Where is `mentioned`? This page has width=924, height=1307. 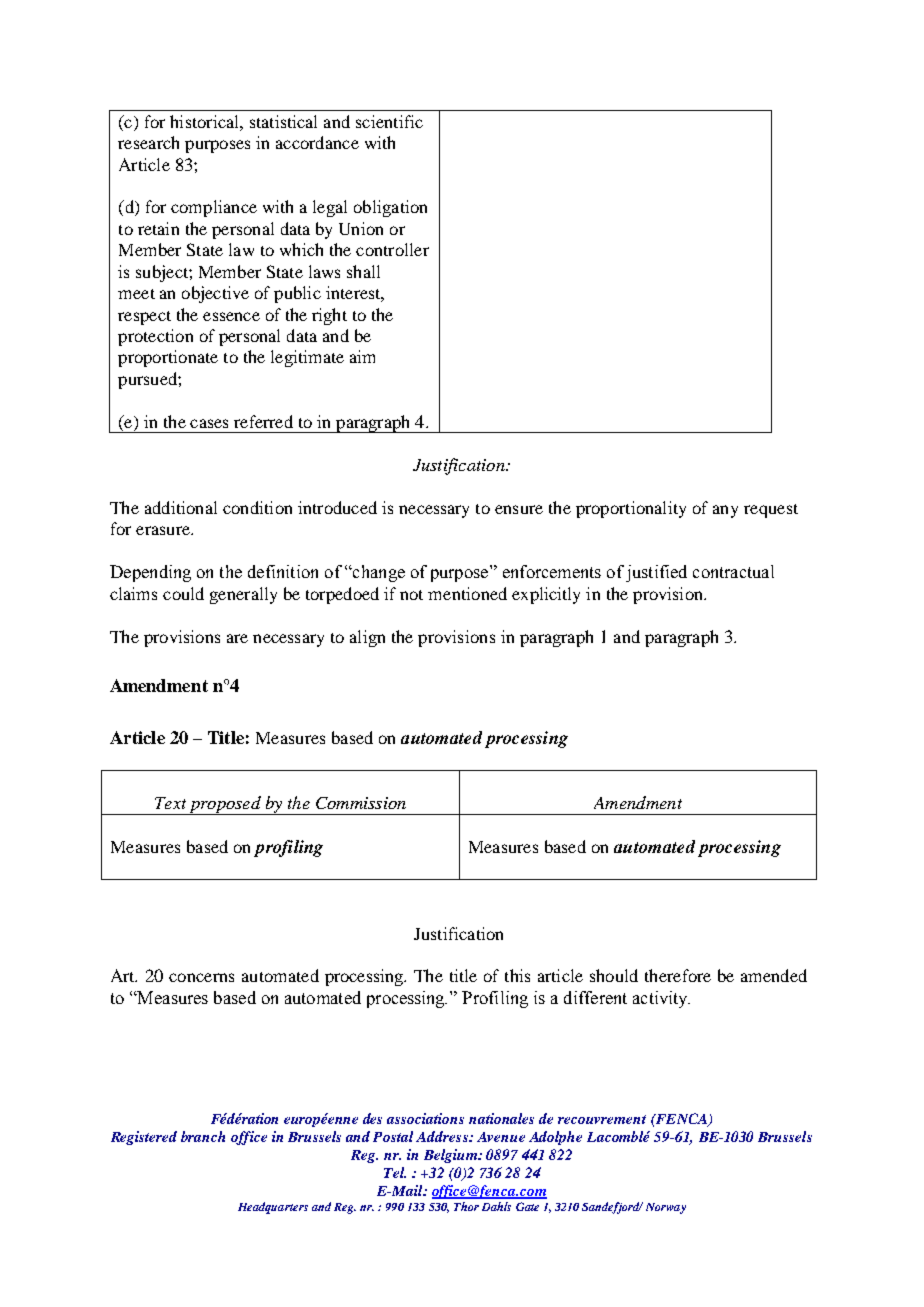
mentioned is located at coordinates (467, 593).
